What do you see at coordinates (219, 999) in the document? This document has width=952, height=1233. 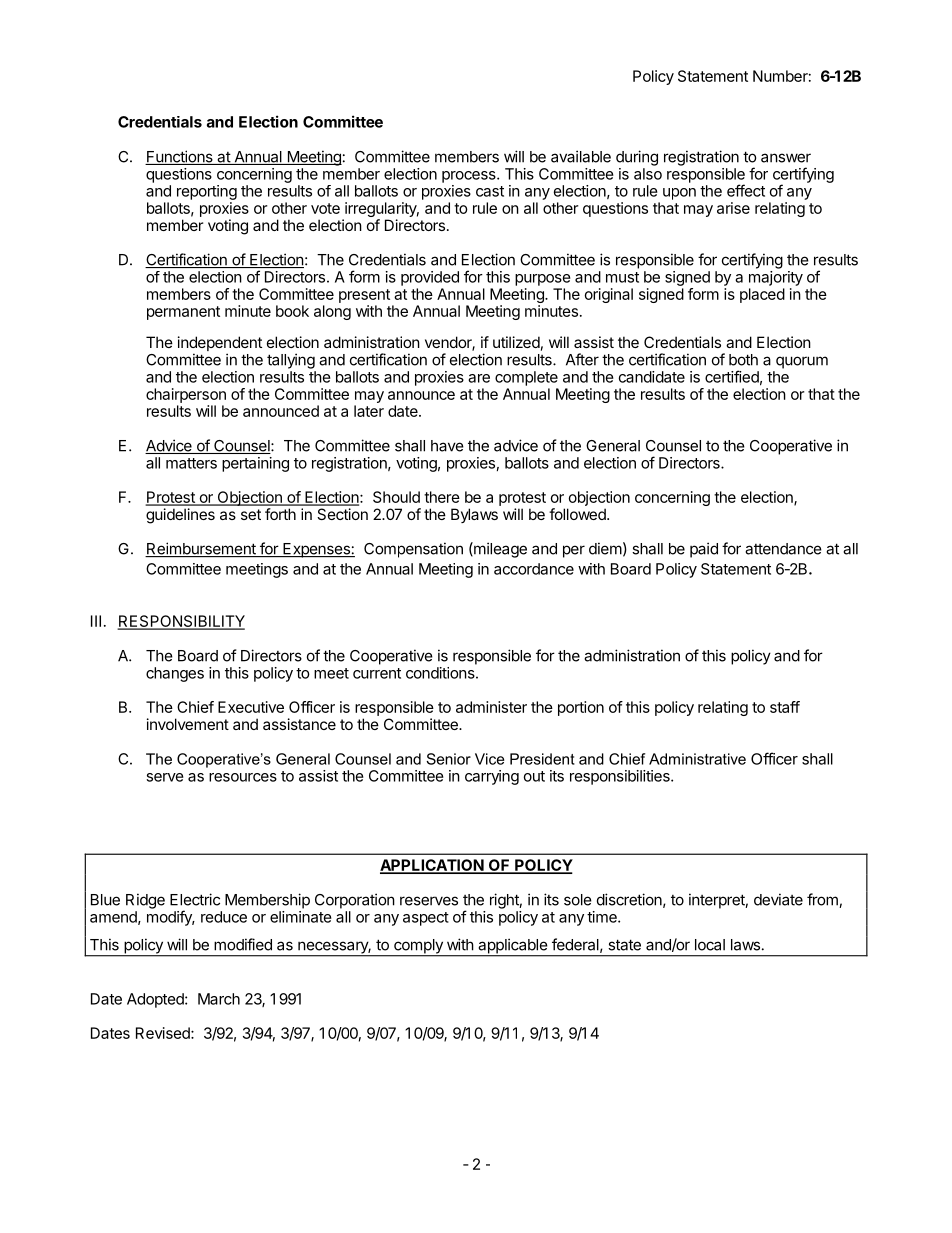 I see `March` at bounding box center [219, 999].
